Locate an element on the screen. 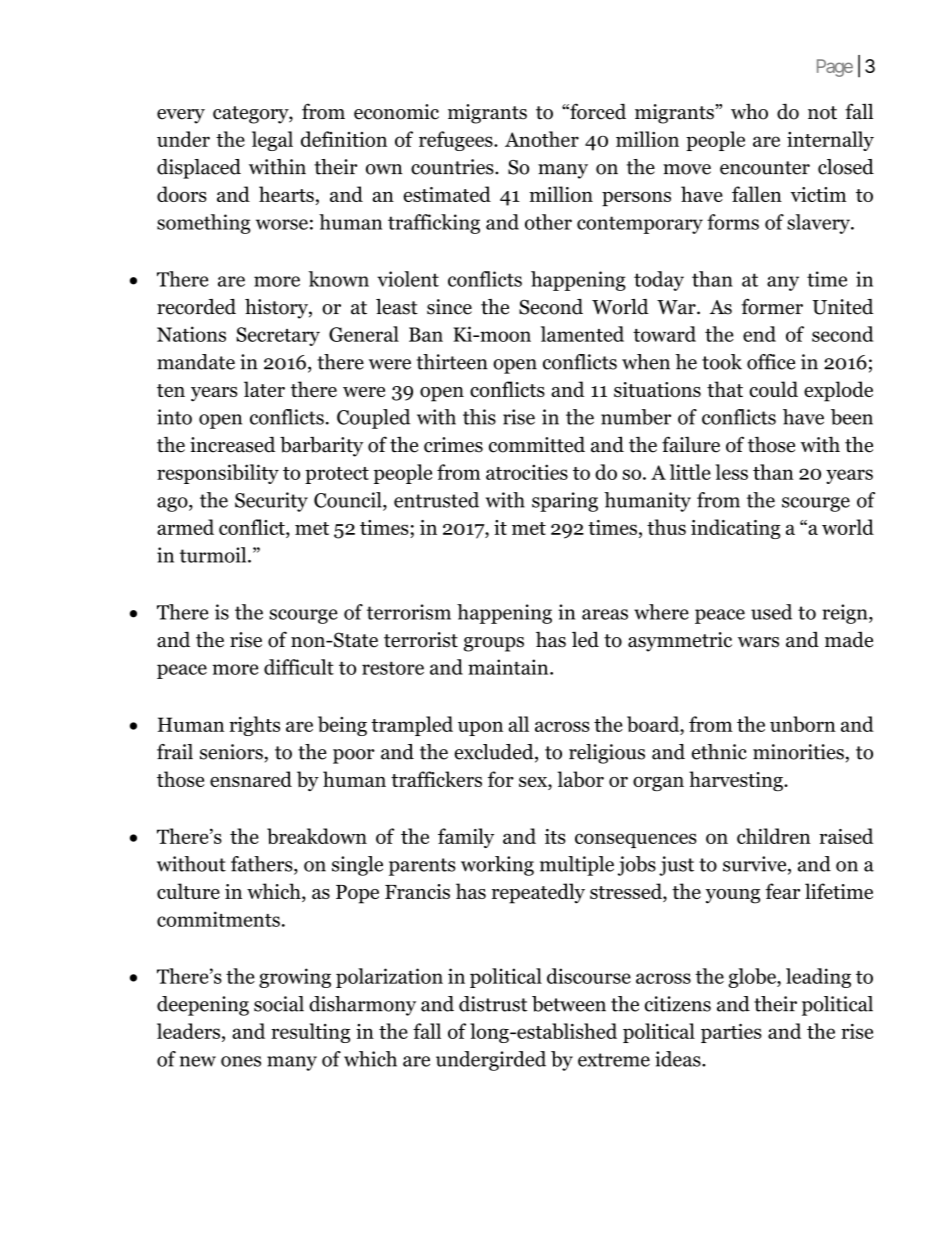  turmoil is located at coordinates (214, 555).
